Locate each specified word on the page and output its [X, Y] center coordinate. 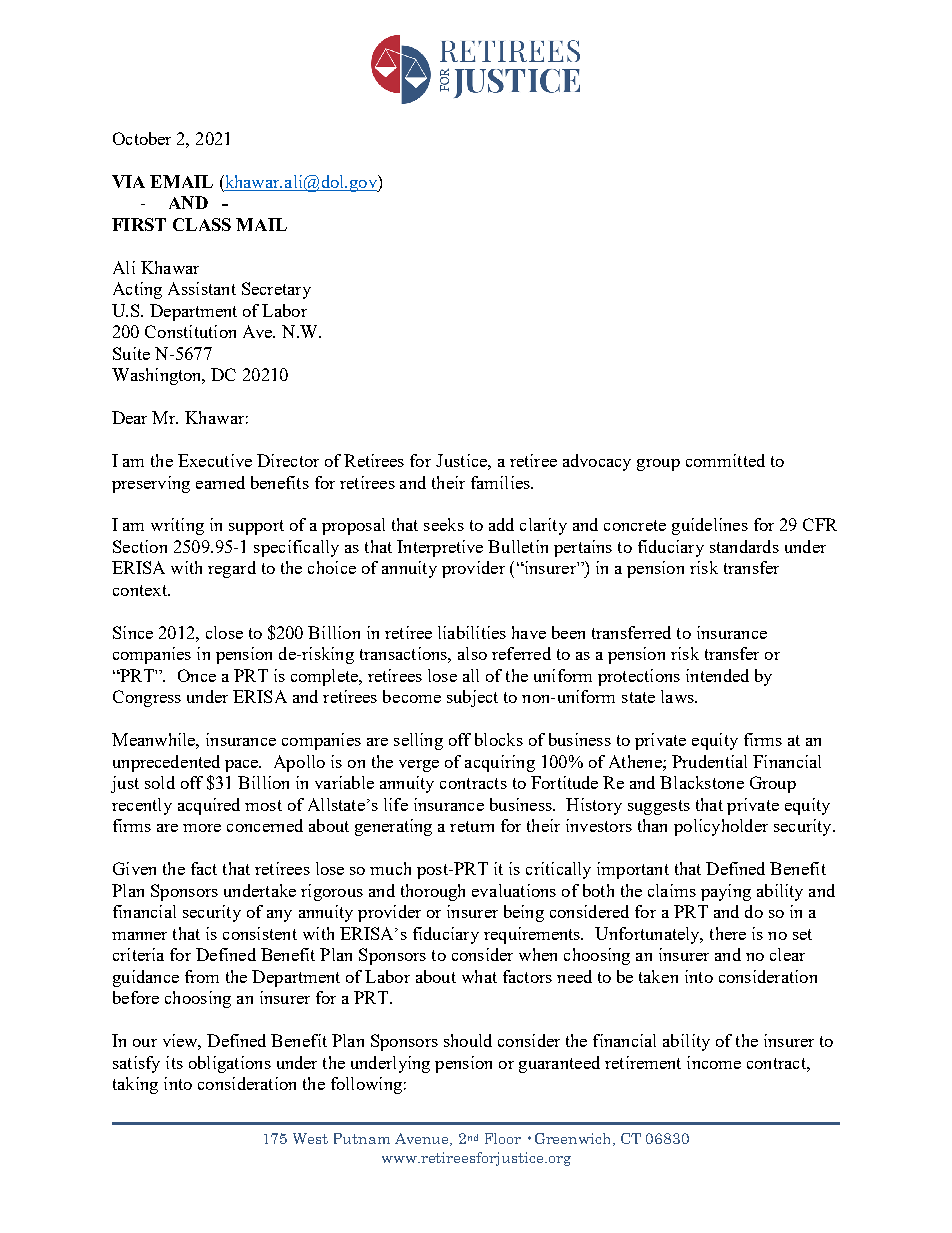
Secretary [276, 290]
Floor [503, 1138]
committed [725, 460]
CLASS [202, 224]
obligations [230, 1064]
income [714, 1062]
